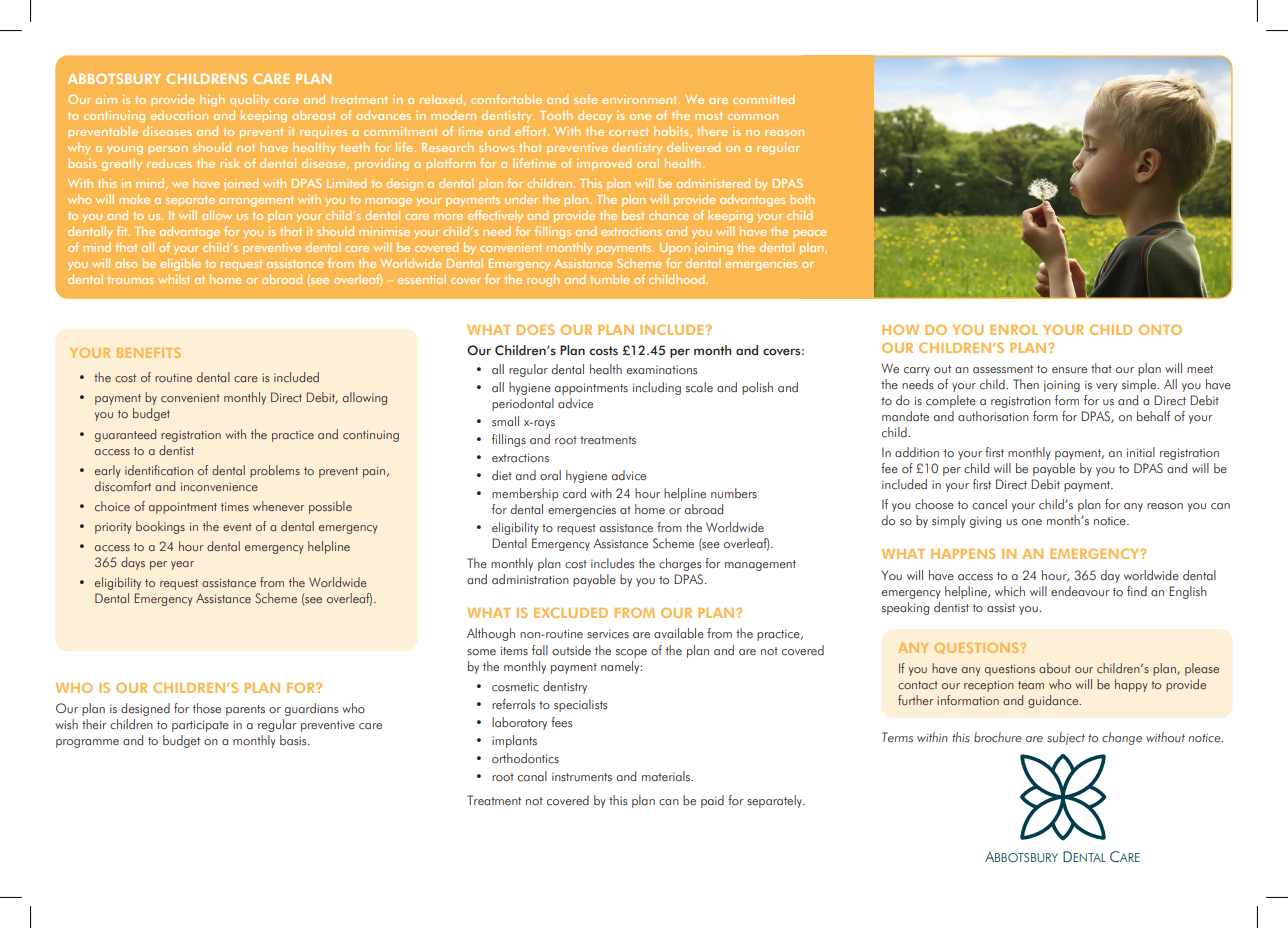 Image resolution: width=1288 pixels, height=928 pixels. Describe the element at coordinates (609, 279) in the screenshot. I see `tumble` at that location.
